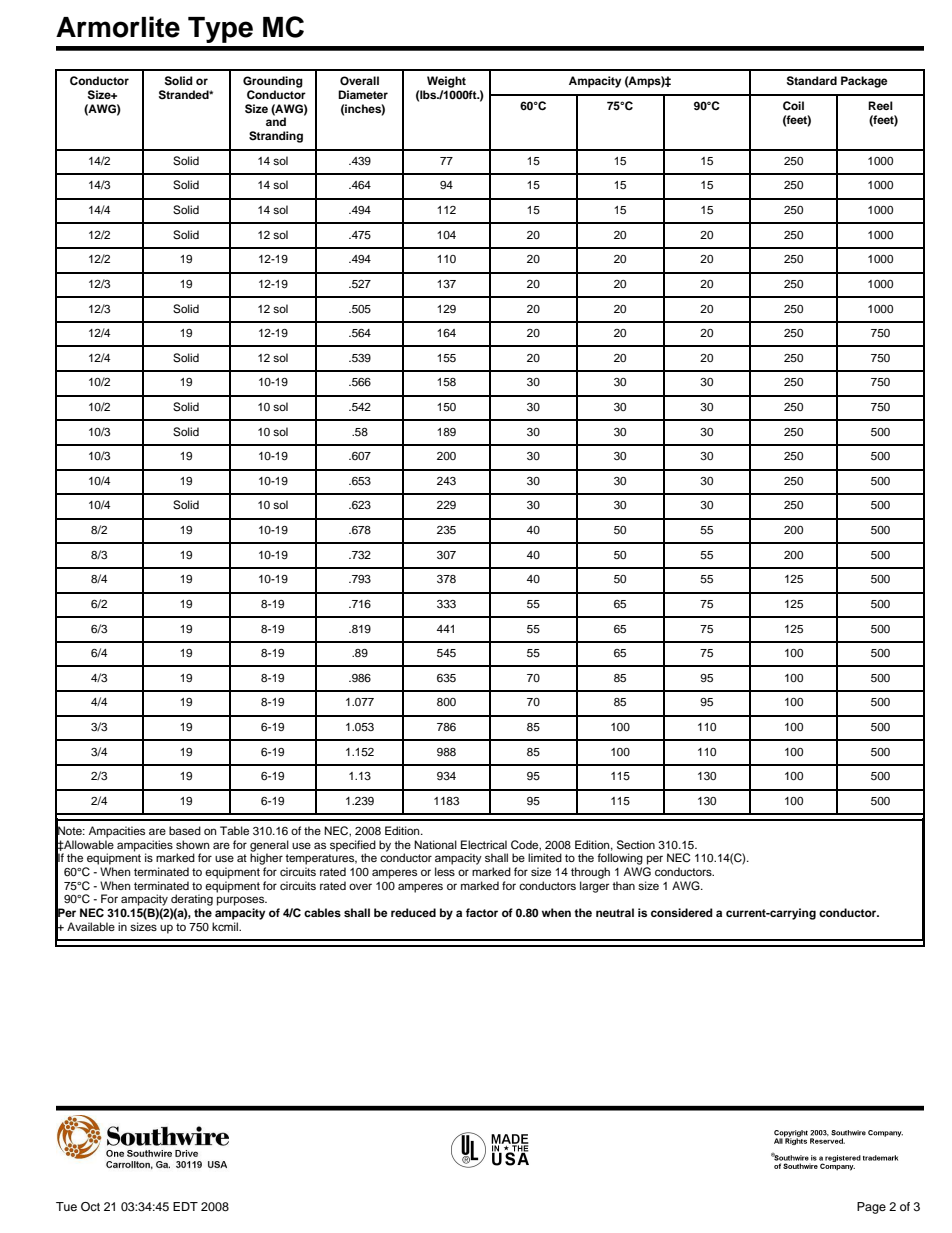 Image resolution: width=952 pixels, height=1233 pixels. I want to click on Section, so click(636, 845).
